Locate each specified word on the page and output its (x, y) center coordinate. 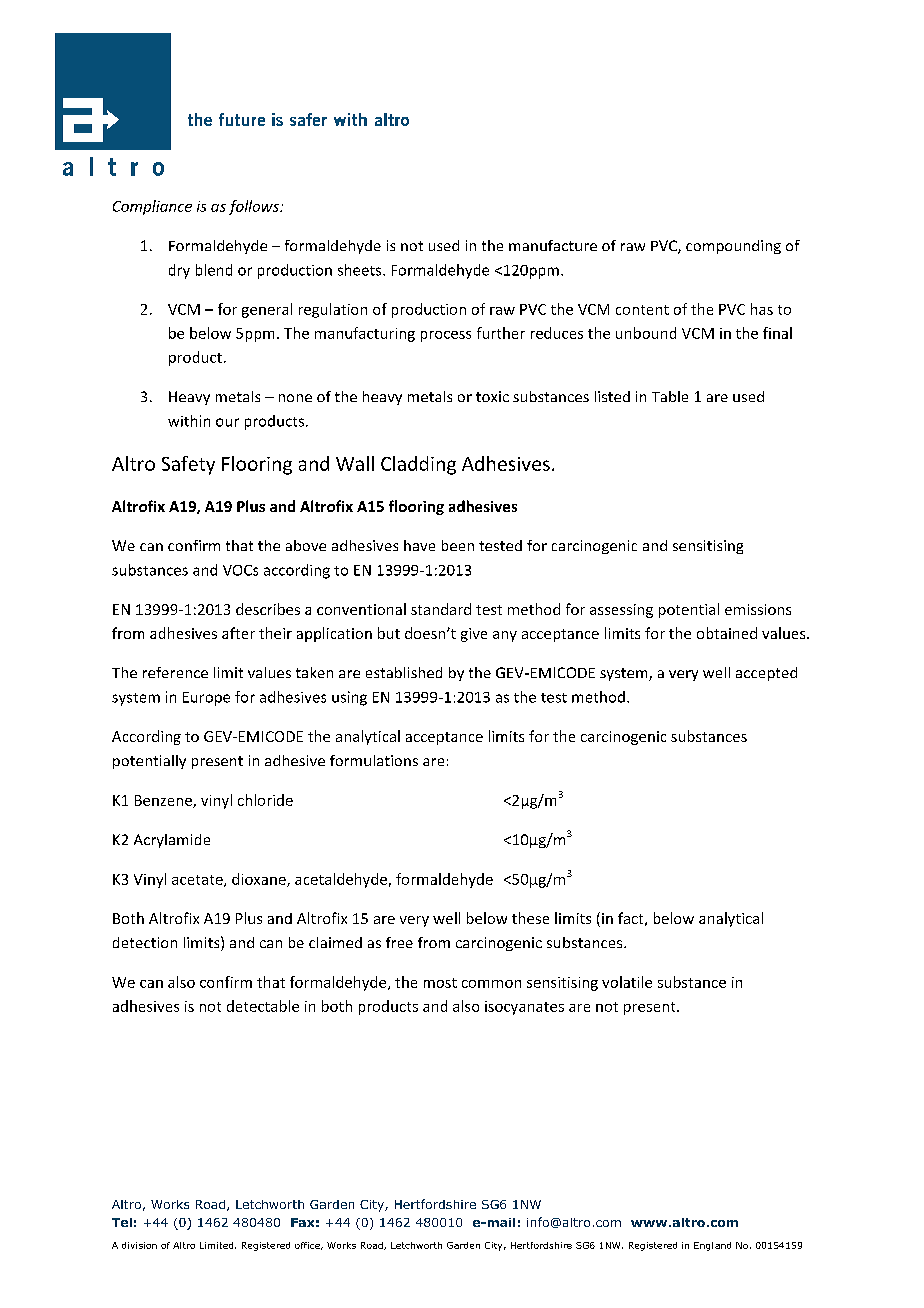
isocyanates (524, 1008)
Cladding (418, 465)
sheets (361, 270)
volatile (627, 982)
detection (145, 942)
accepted (766, 674)
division (139, 1245)
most (440, 983)
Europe (206, 699)
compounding (733, 247)
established (404, 672)
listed (612, 396)
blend (214, 270)
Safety (188, 465)
